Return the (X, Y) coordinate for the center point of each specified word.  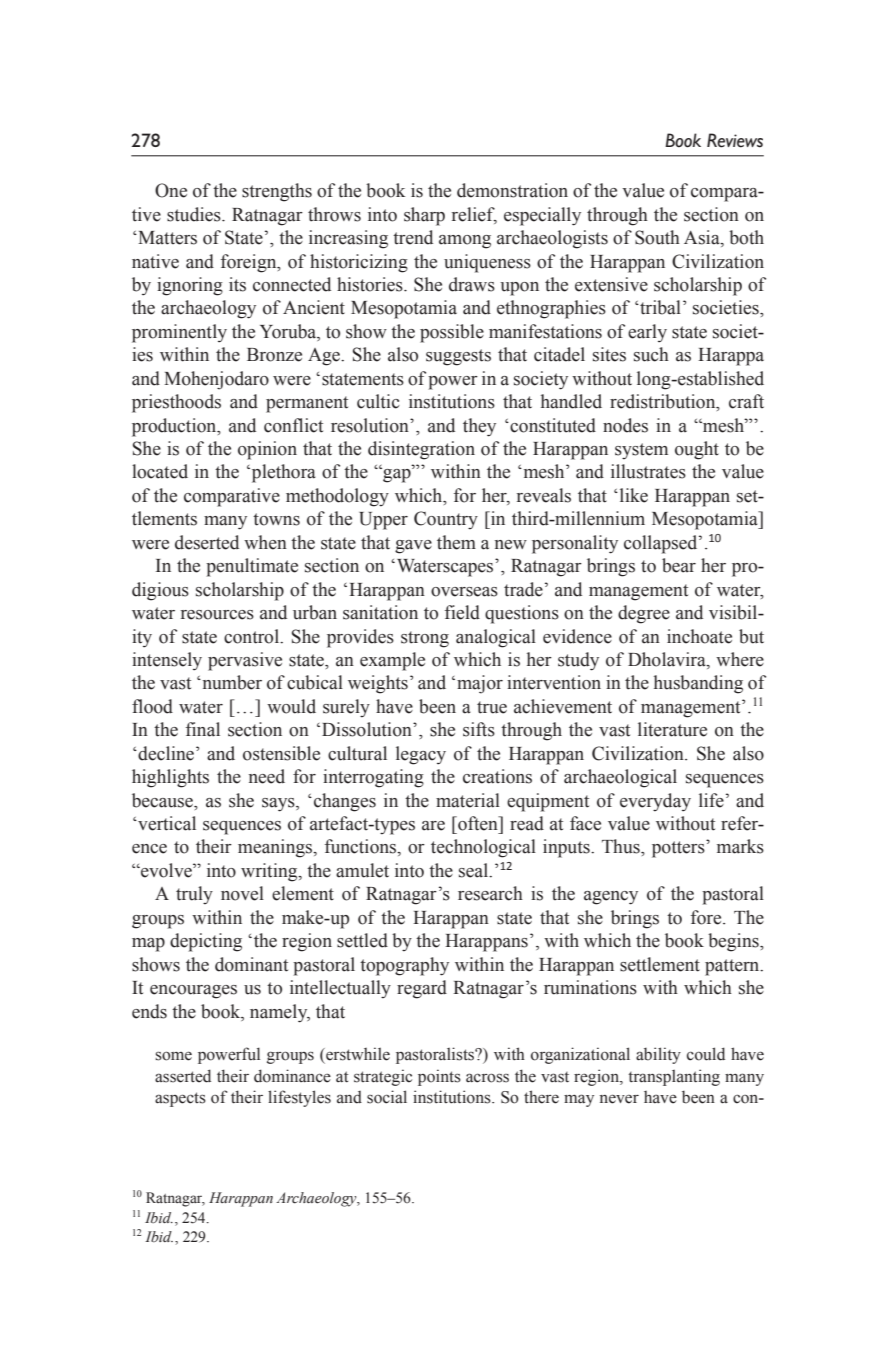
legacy (421, 755)
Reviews (735, 140)
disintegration (421, 450)
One (171, 190)
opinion (267, 450)
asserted (183, 1076)
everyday (655, 802)
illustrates (648, 471)
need (267, 776)
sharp (424, 216)
